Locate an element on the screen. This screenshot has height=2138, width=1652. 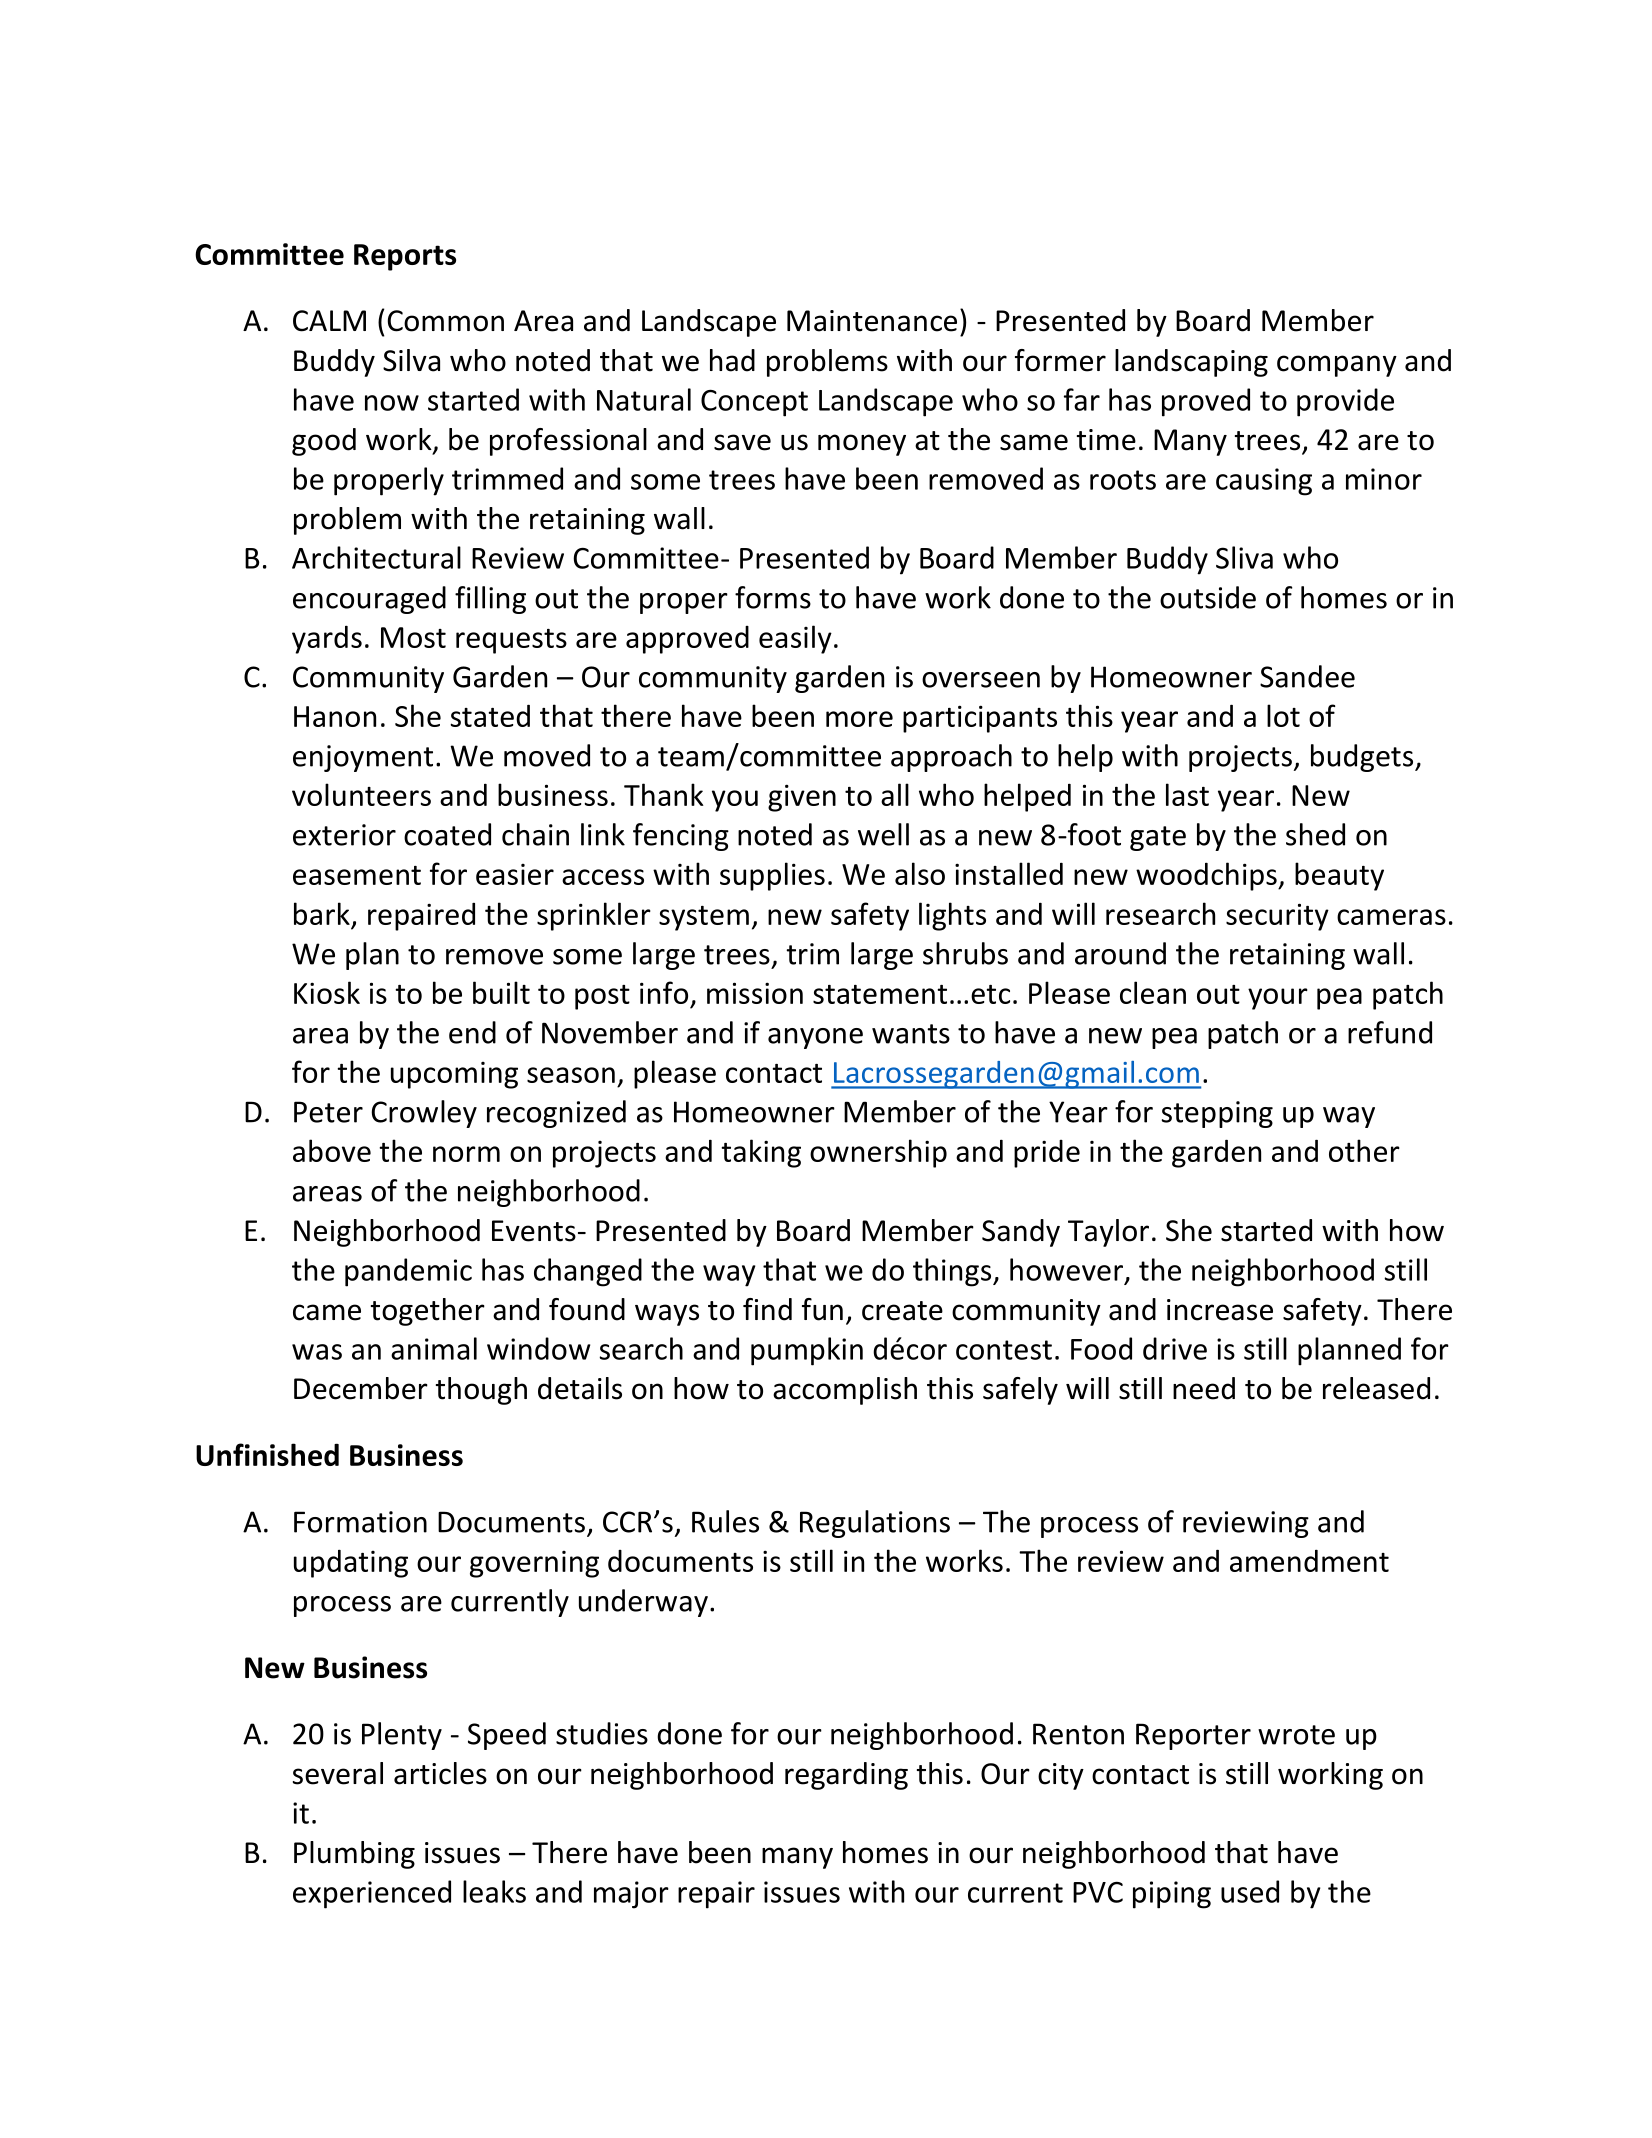
coated is located at coordinates (447, 834).
